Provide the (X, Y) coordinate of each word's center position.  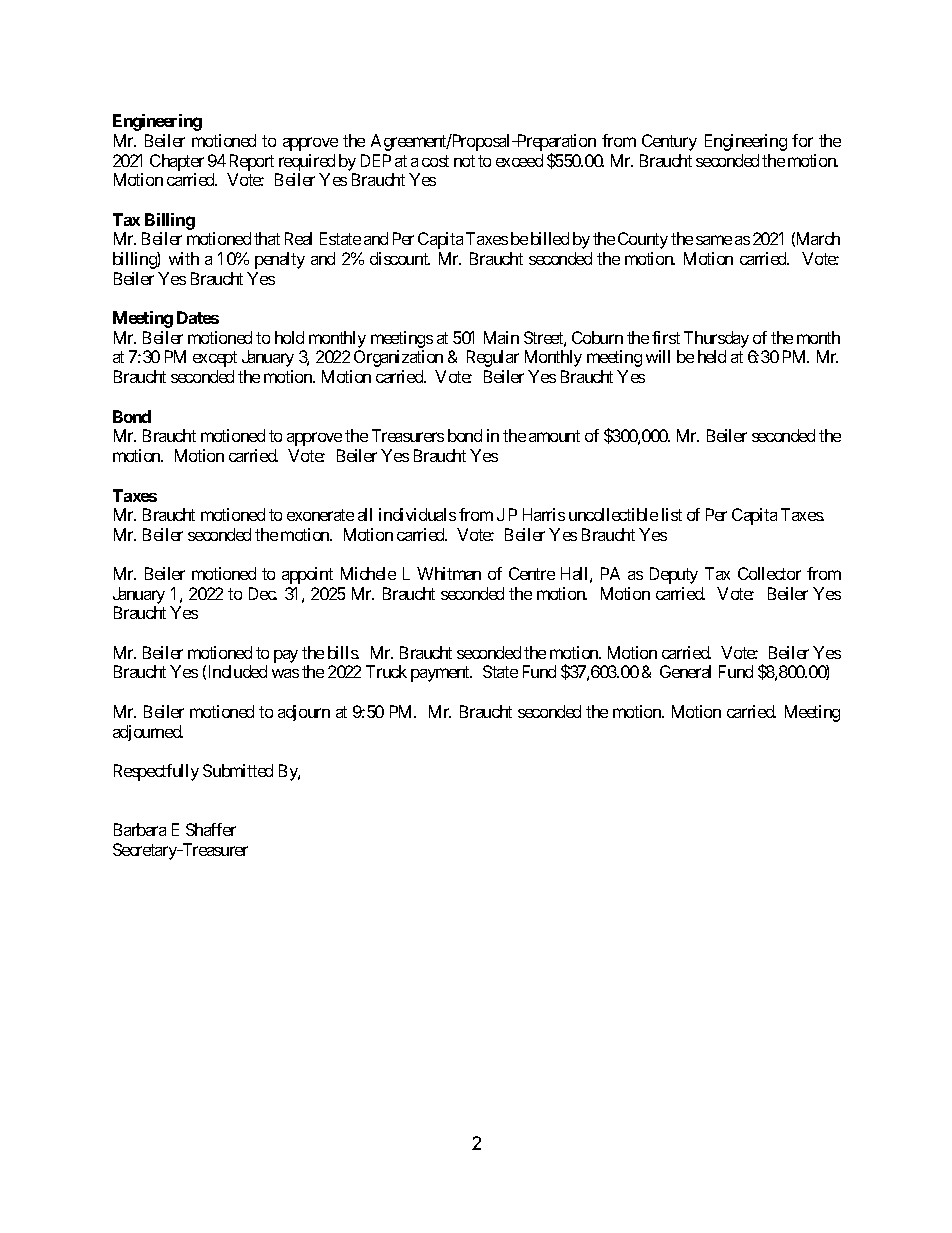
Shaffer (211, 829)
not (464, 161)
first (666, 337)
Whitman (449, 573)
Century (669, 142)
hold (289, 337)
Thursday (716, 339)
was (285, 673)
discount (400, 258)
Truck (386, 671)
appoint (307, 575)
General (685, 671)
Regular (493, 358)
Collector (769, 573)
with (184, 258)
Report (252, 162)
